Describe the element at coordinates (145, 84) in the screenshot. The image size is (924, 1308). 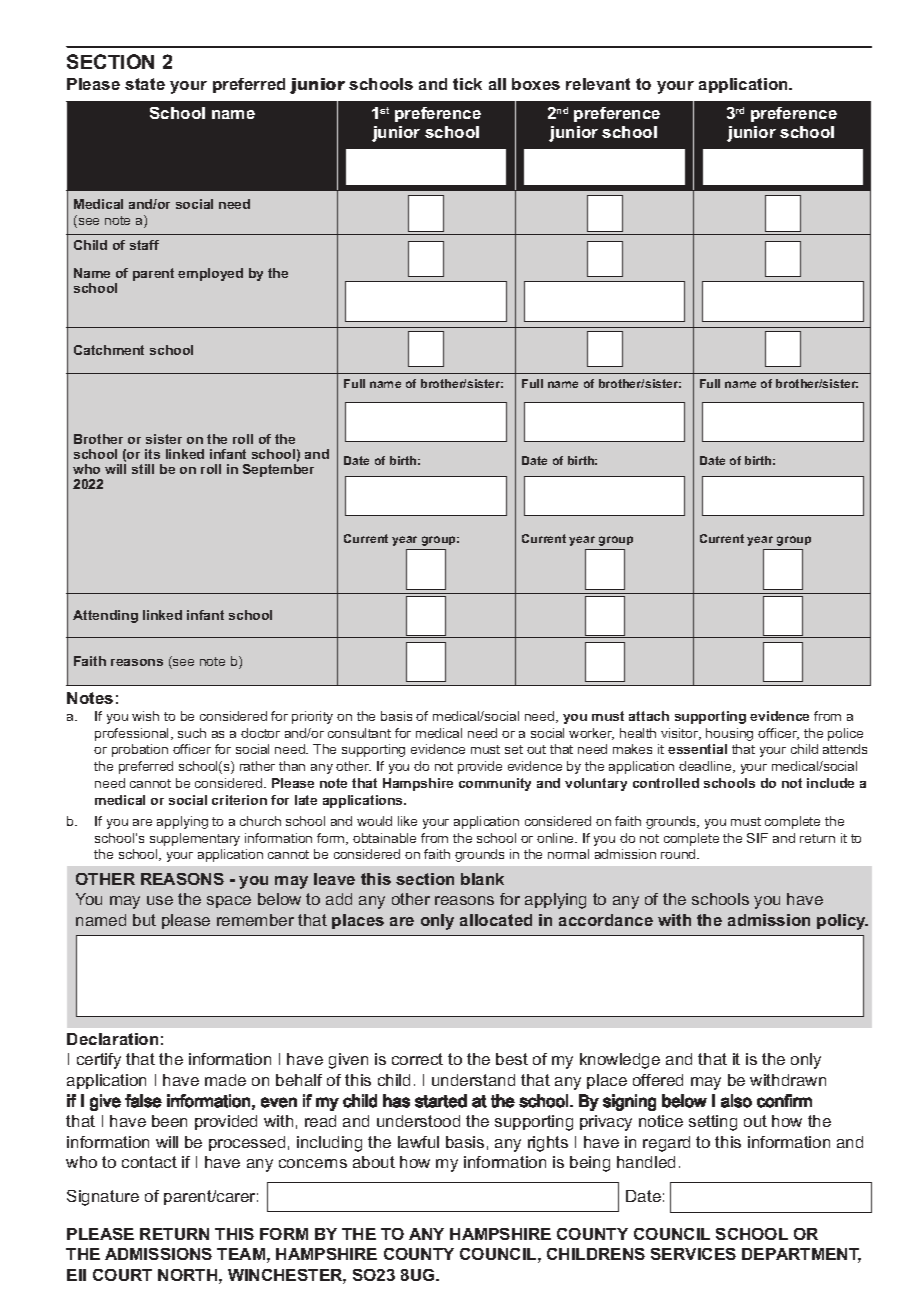
I see `state` at that location.
